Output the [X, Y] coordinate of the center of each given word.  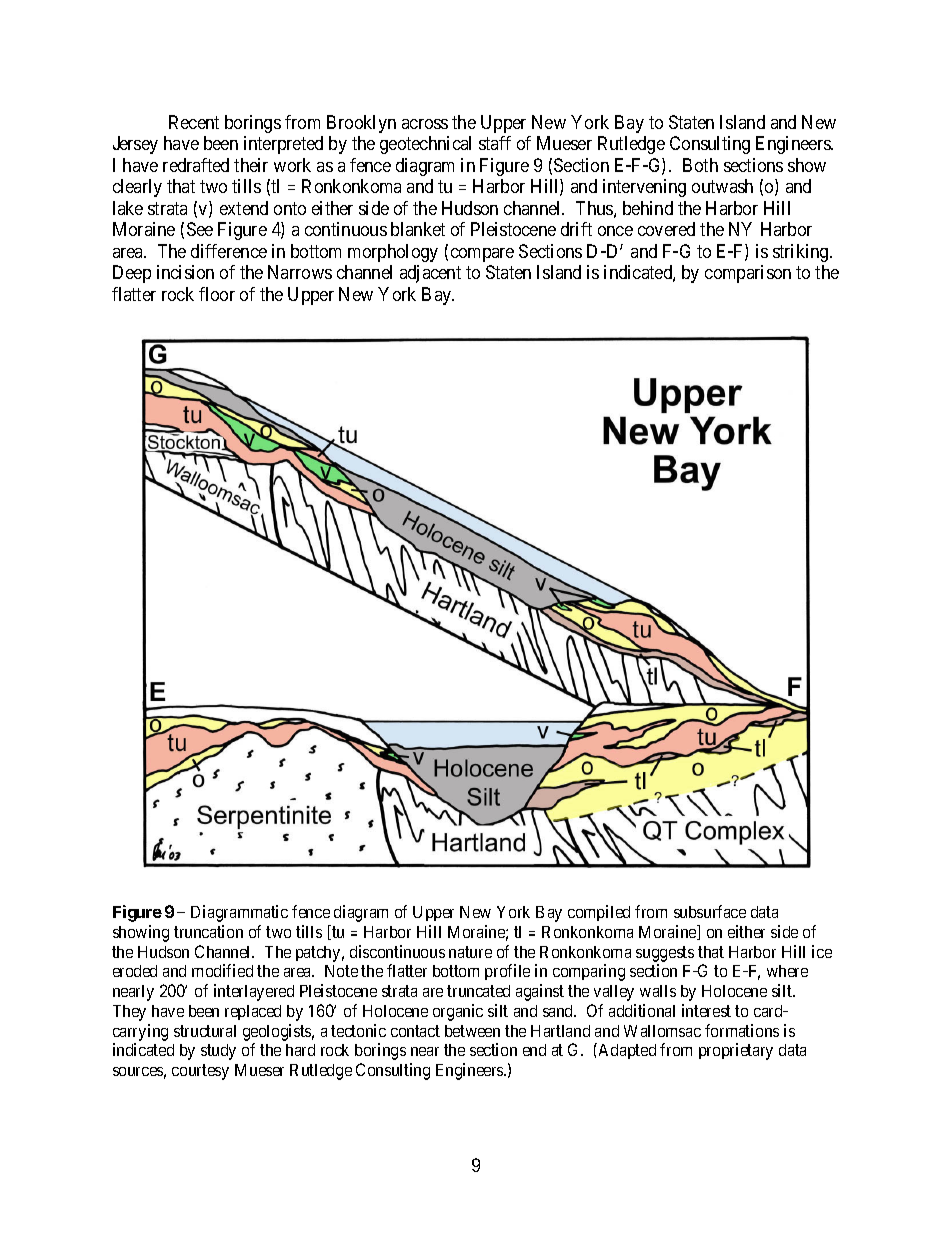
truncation [208, 931]
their [251, 165]
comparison [748, 274]
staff [495, 143]
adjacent [430, 274]
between [472, 1031]
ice [822, 951]
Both [700, 165]
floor [217, 294]
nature [470, 952]
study [218, 1052]
